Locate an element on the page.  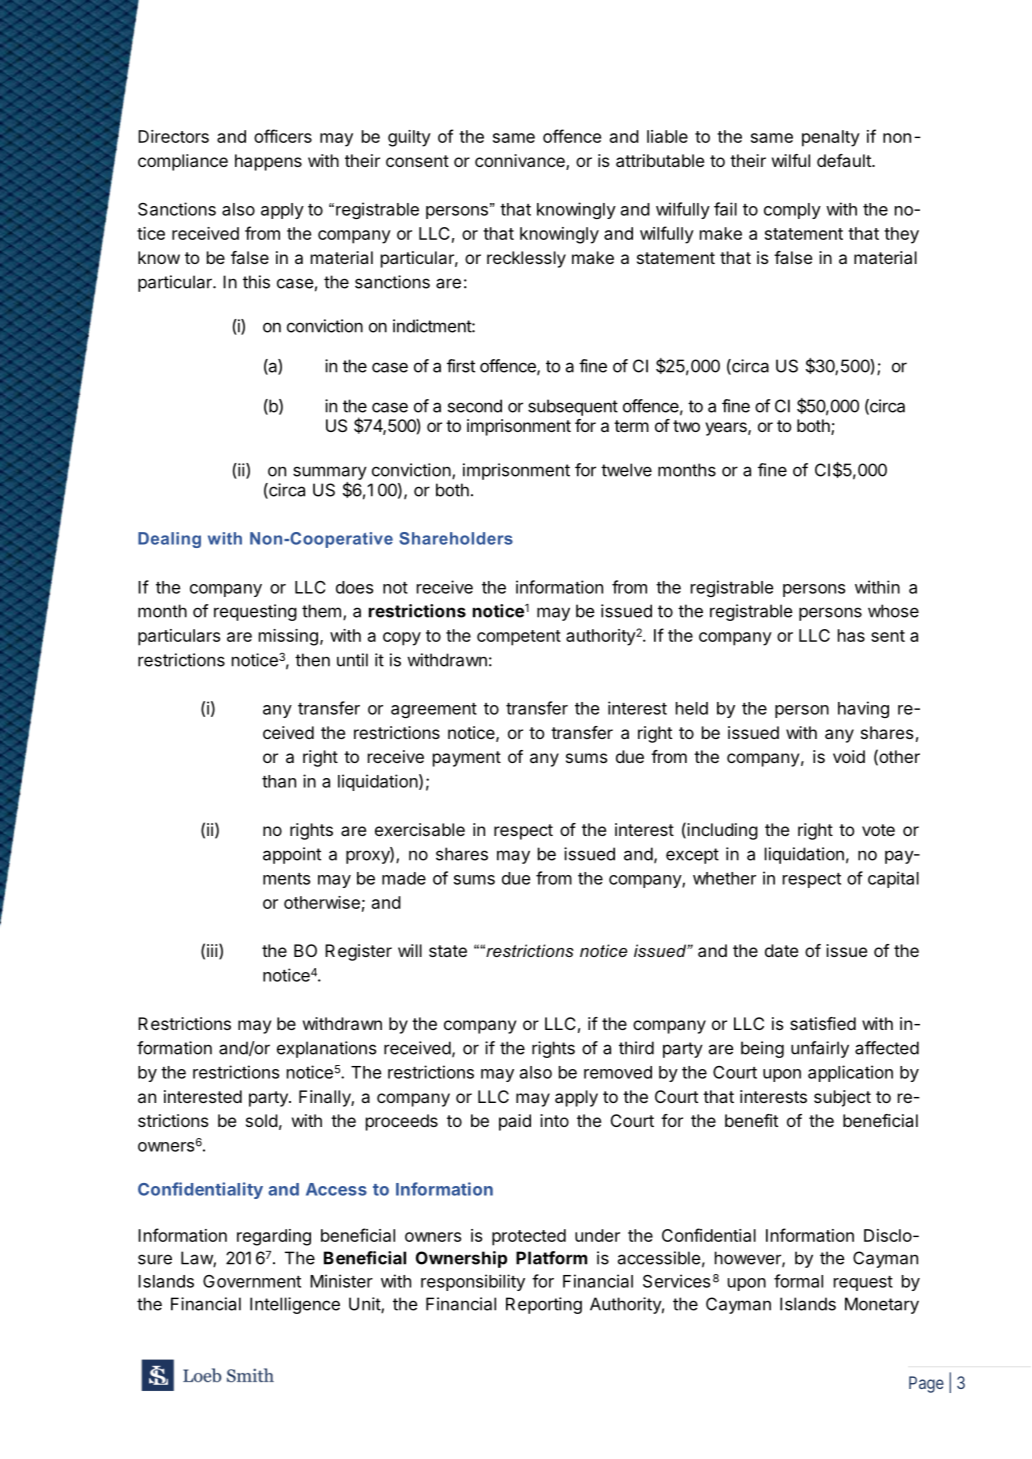
summary is located at coordinates (330, 473).
